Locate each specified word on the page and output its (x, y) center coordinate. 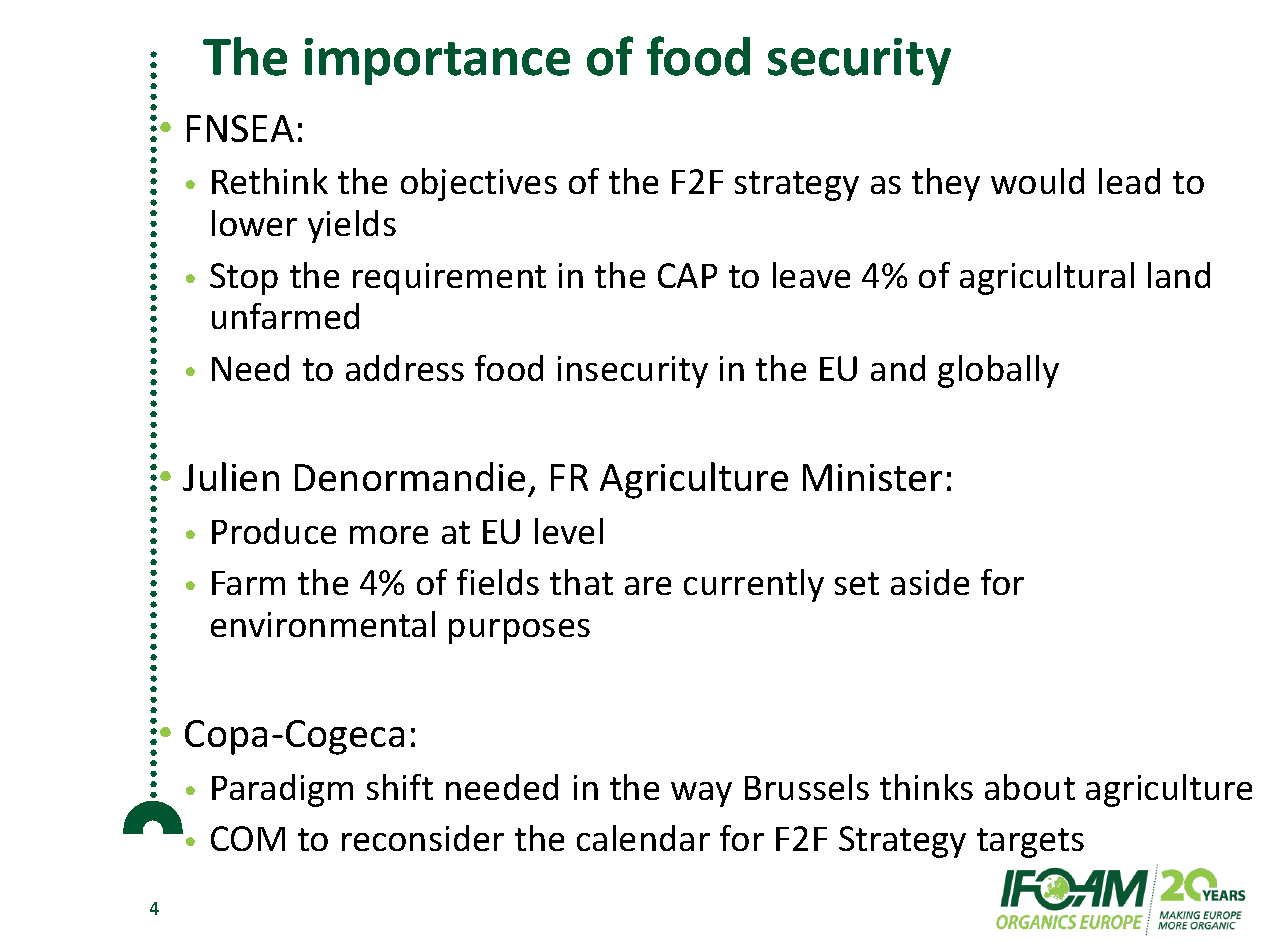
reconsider (423, 838)
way (701, 794)
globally (998, 371)
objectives (479, 184)
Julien (231, 476)
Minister (872, 477)
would (1037, 181)
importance (437, 61)
